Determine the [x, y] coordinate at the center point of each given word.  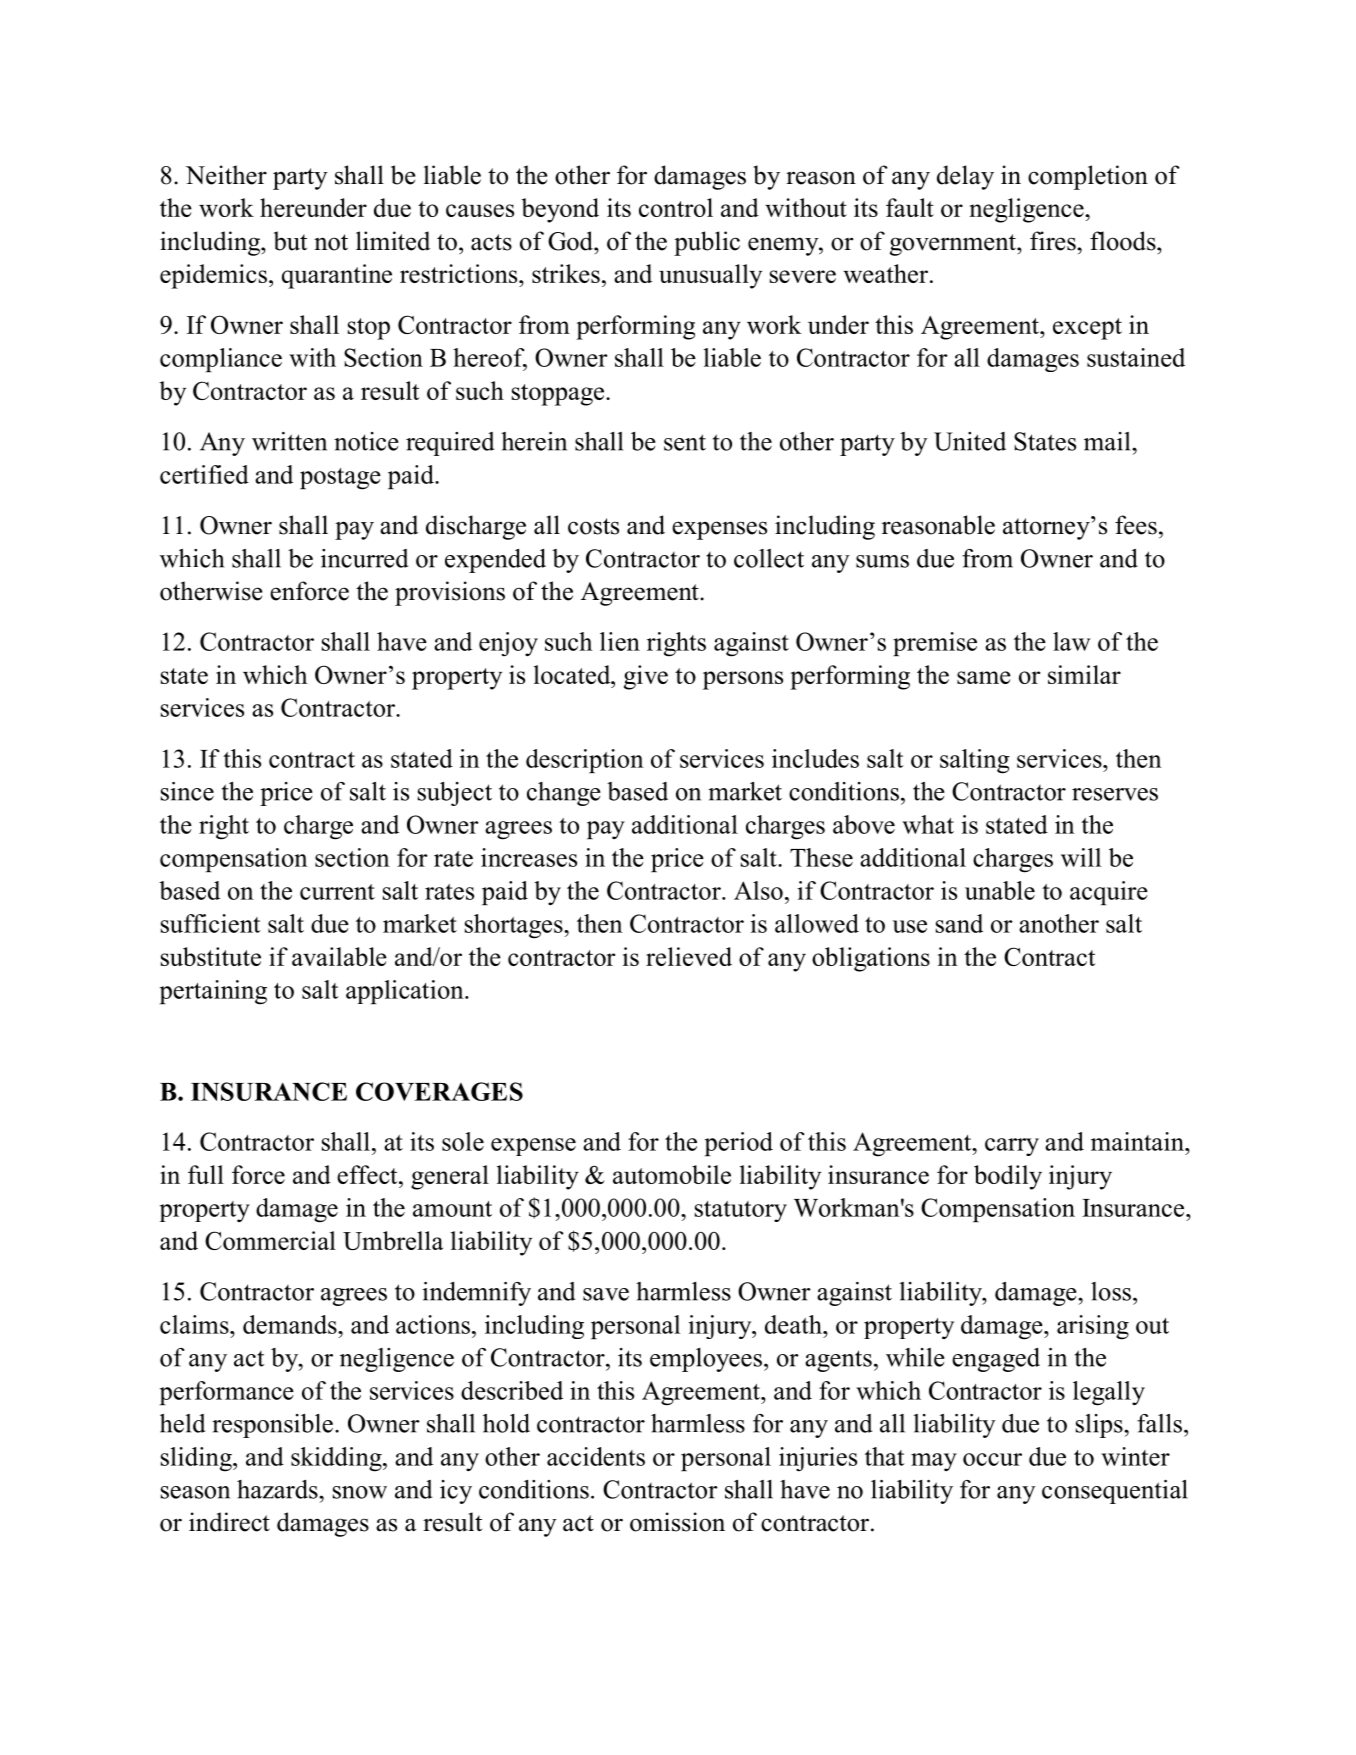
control [676, 207]
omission [677, 1522]
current [337, 892]
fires [1054, 241]
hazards [278, 1489]
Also [758, 890]
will [1081, 857]
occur [992, 1459]
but [290, 241]
